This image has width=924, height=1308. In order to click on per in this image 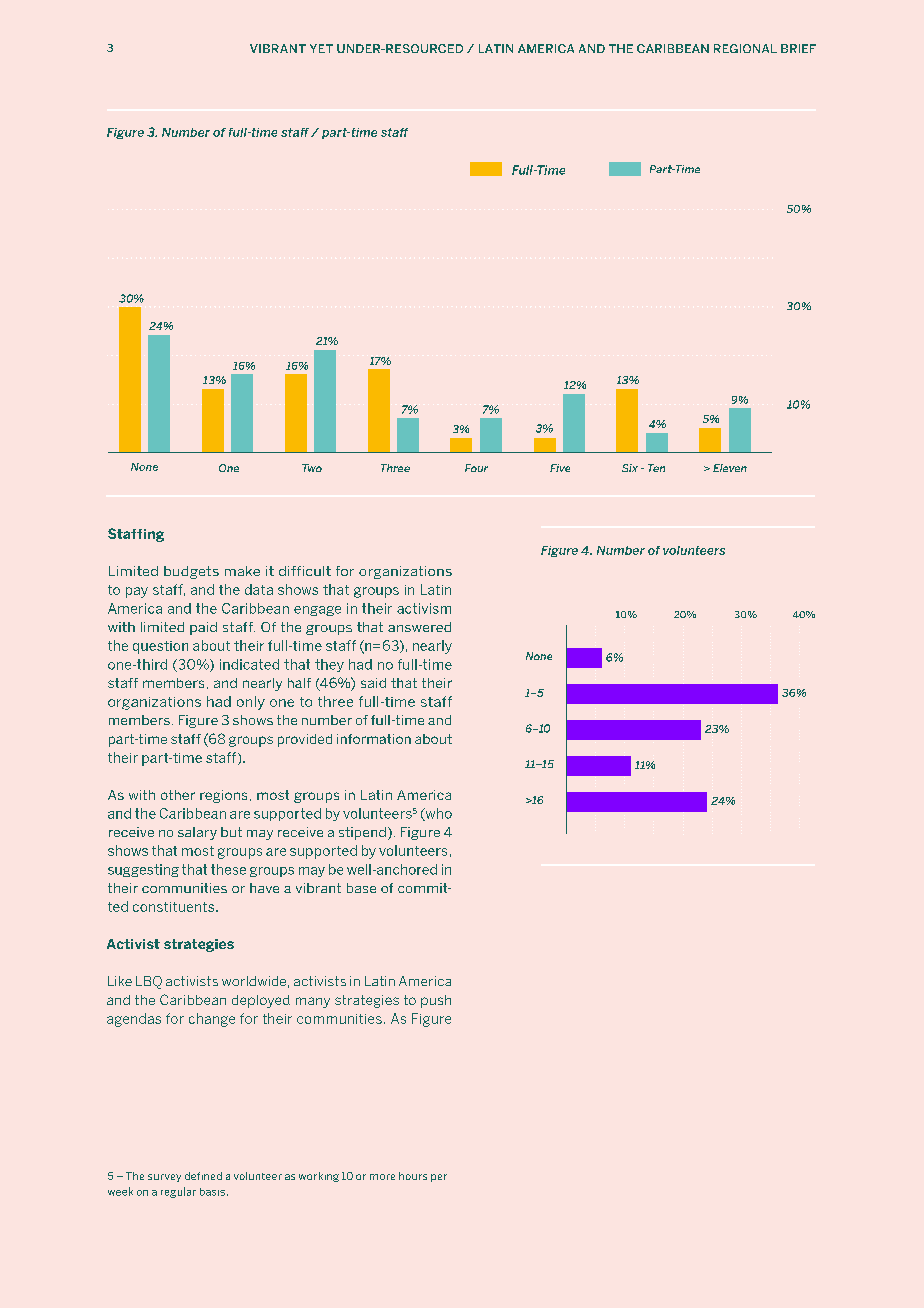, I will do `click(439, 1178)`.
